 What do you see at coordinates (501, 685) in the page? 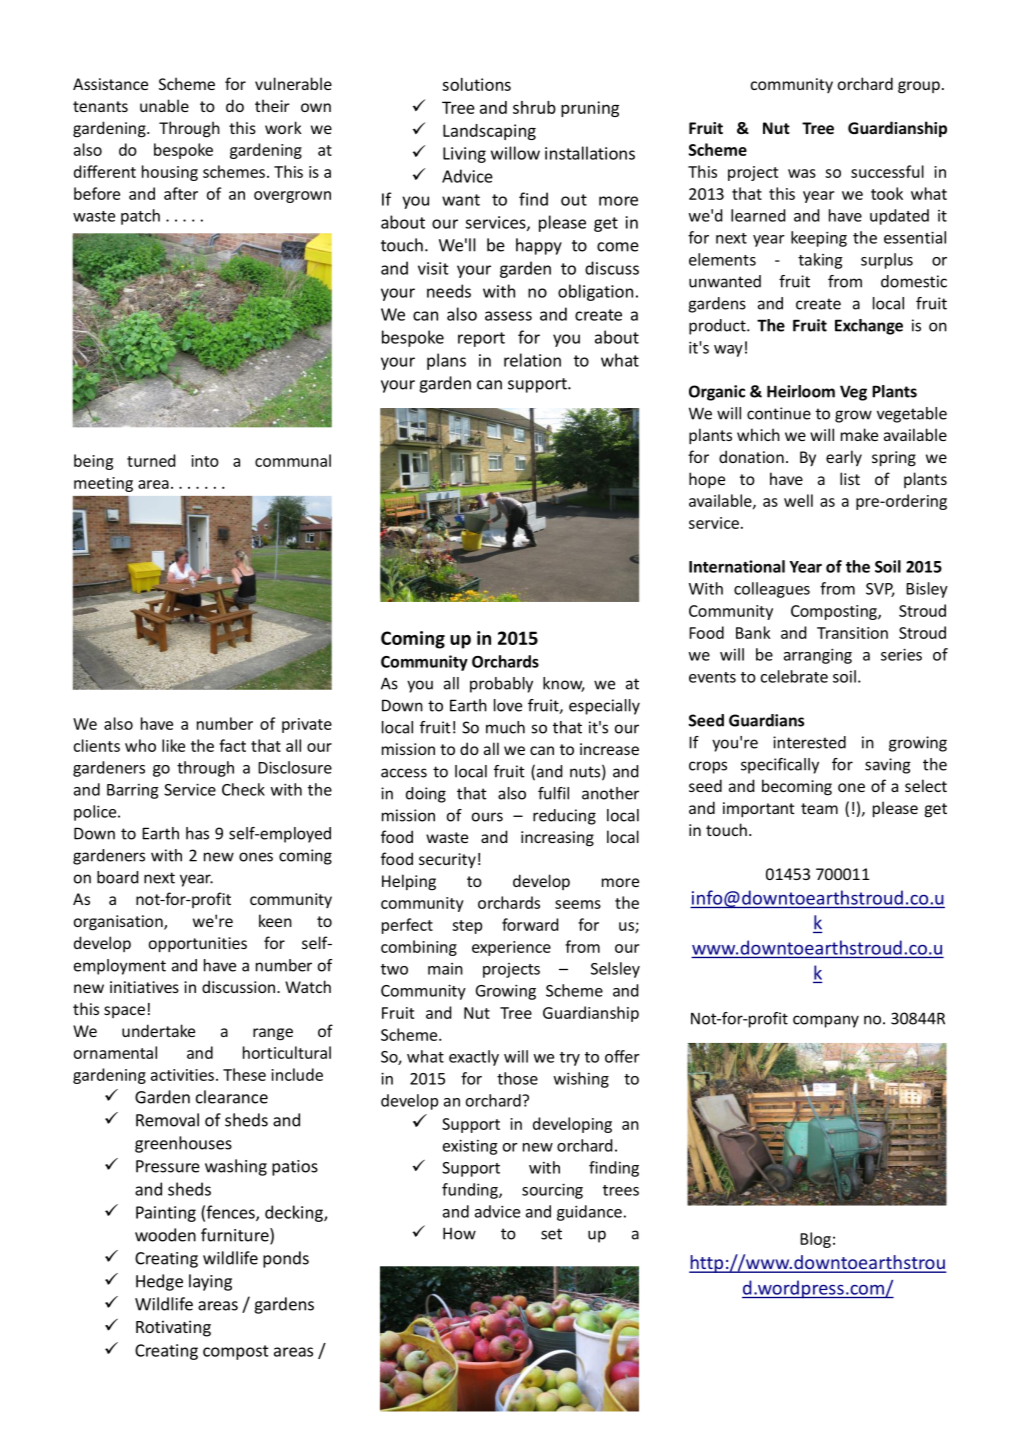
I see `probably` at bounding box center [501, 685].
